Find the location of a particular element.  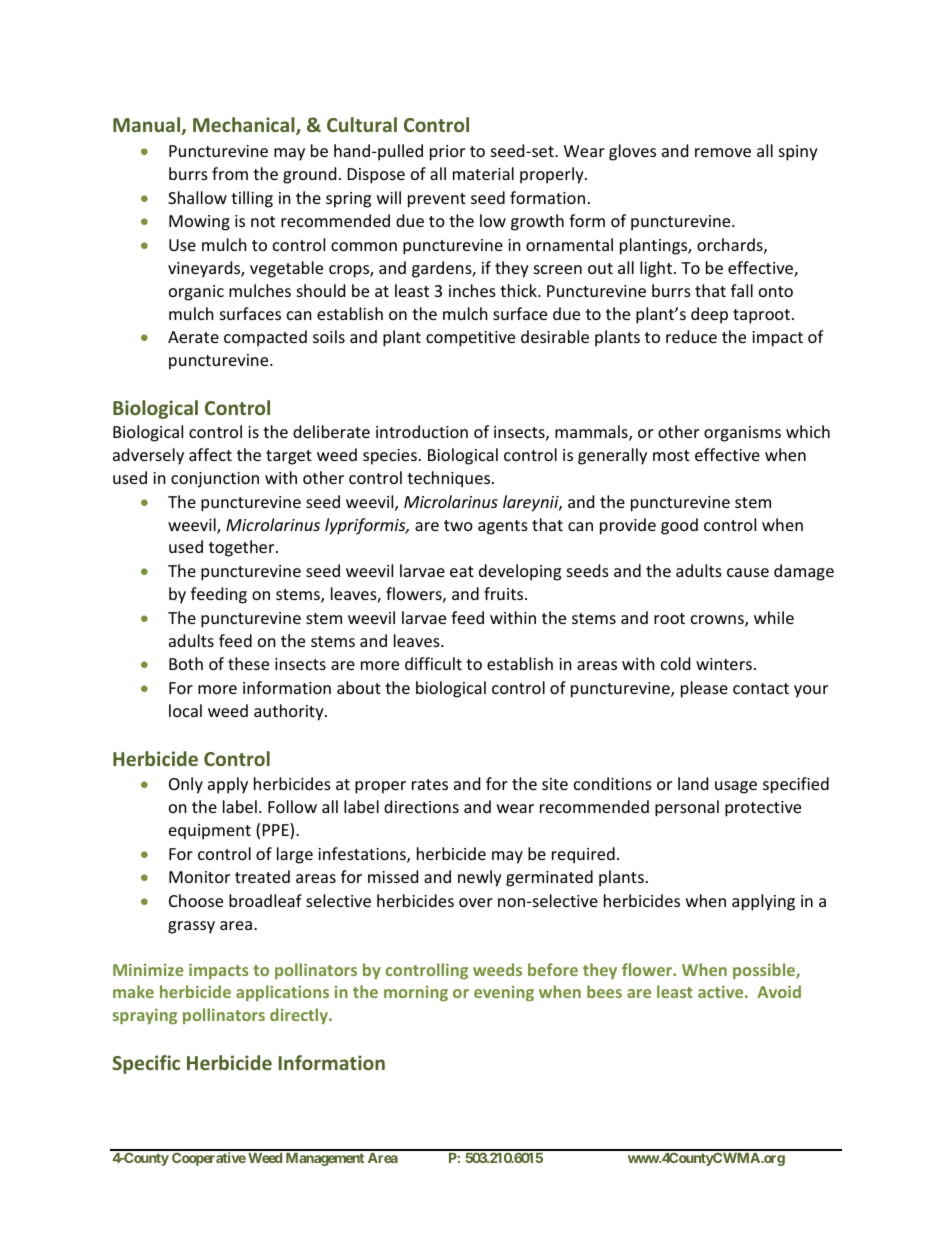

protective is located at coordinates (763, 809).
